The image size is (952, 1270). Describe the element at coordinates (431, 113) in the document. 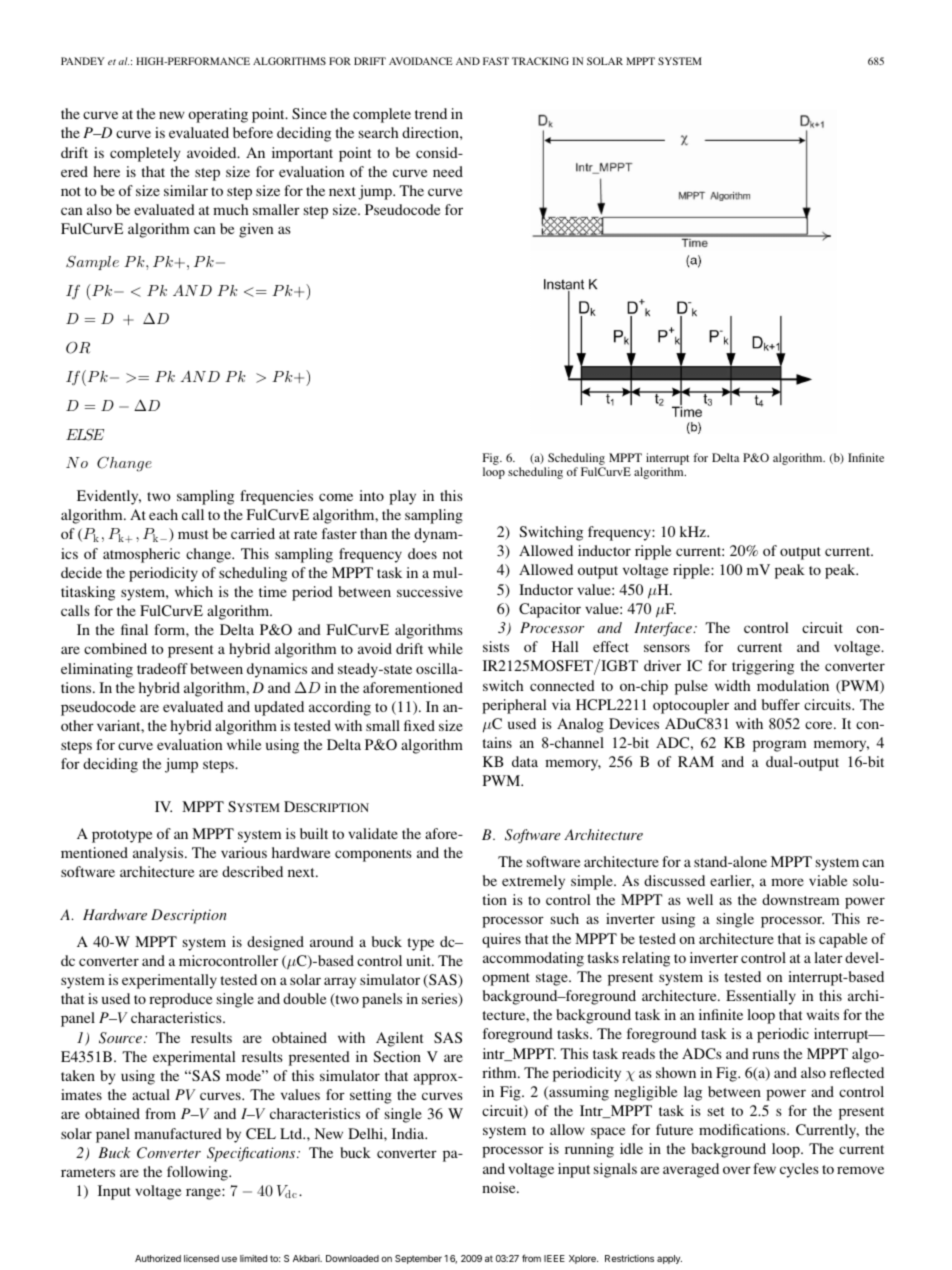

I see `trend` at that location.
